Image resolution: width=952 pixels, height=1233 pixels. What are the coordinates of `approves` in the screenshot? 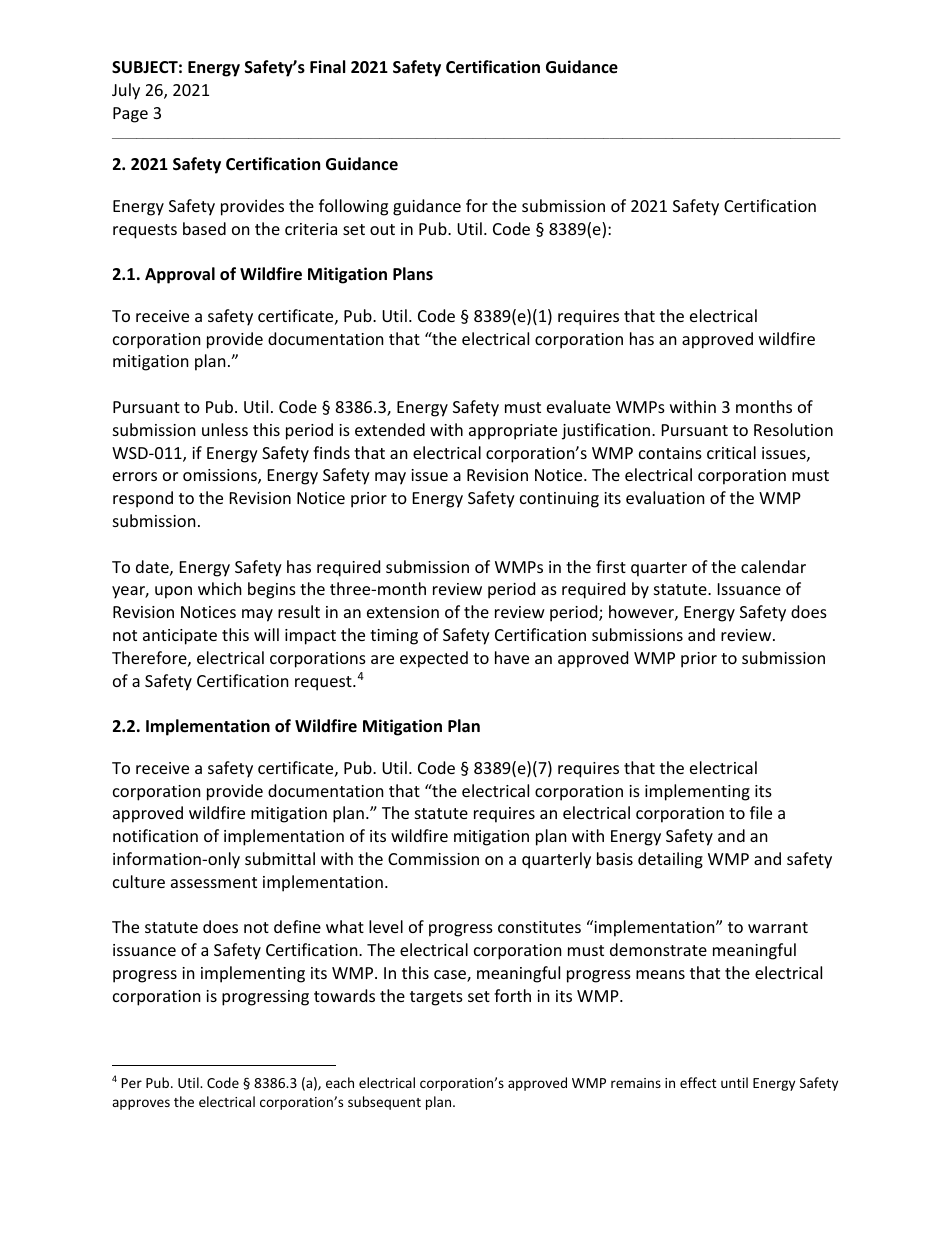 It's located at (141, 1104).
